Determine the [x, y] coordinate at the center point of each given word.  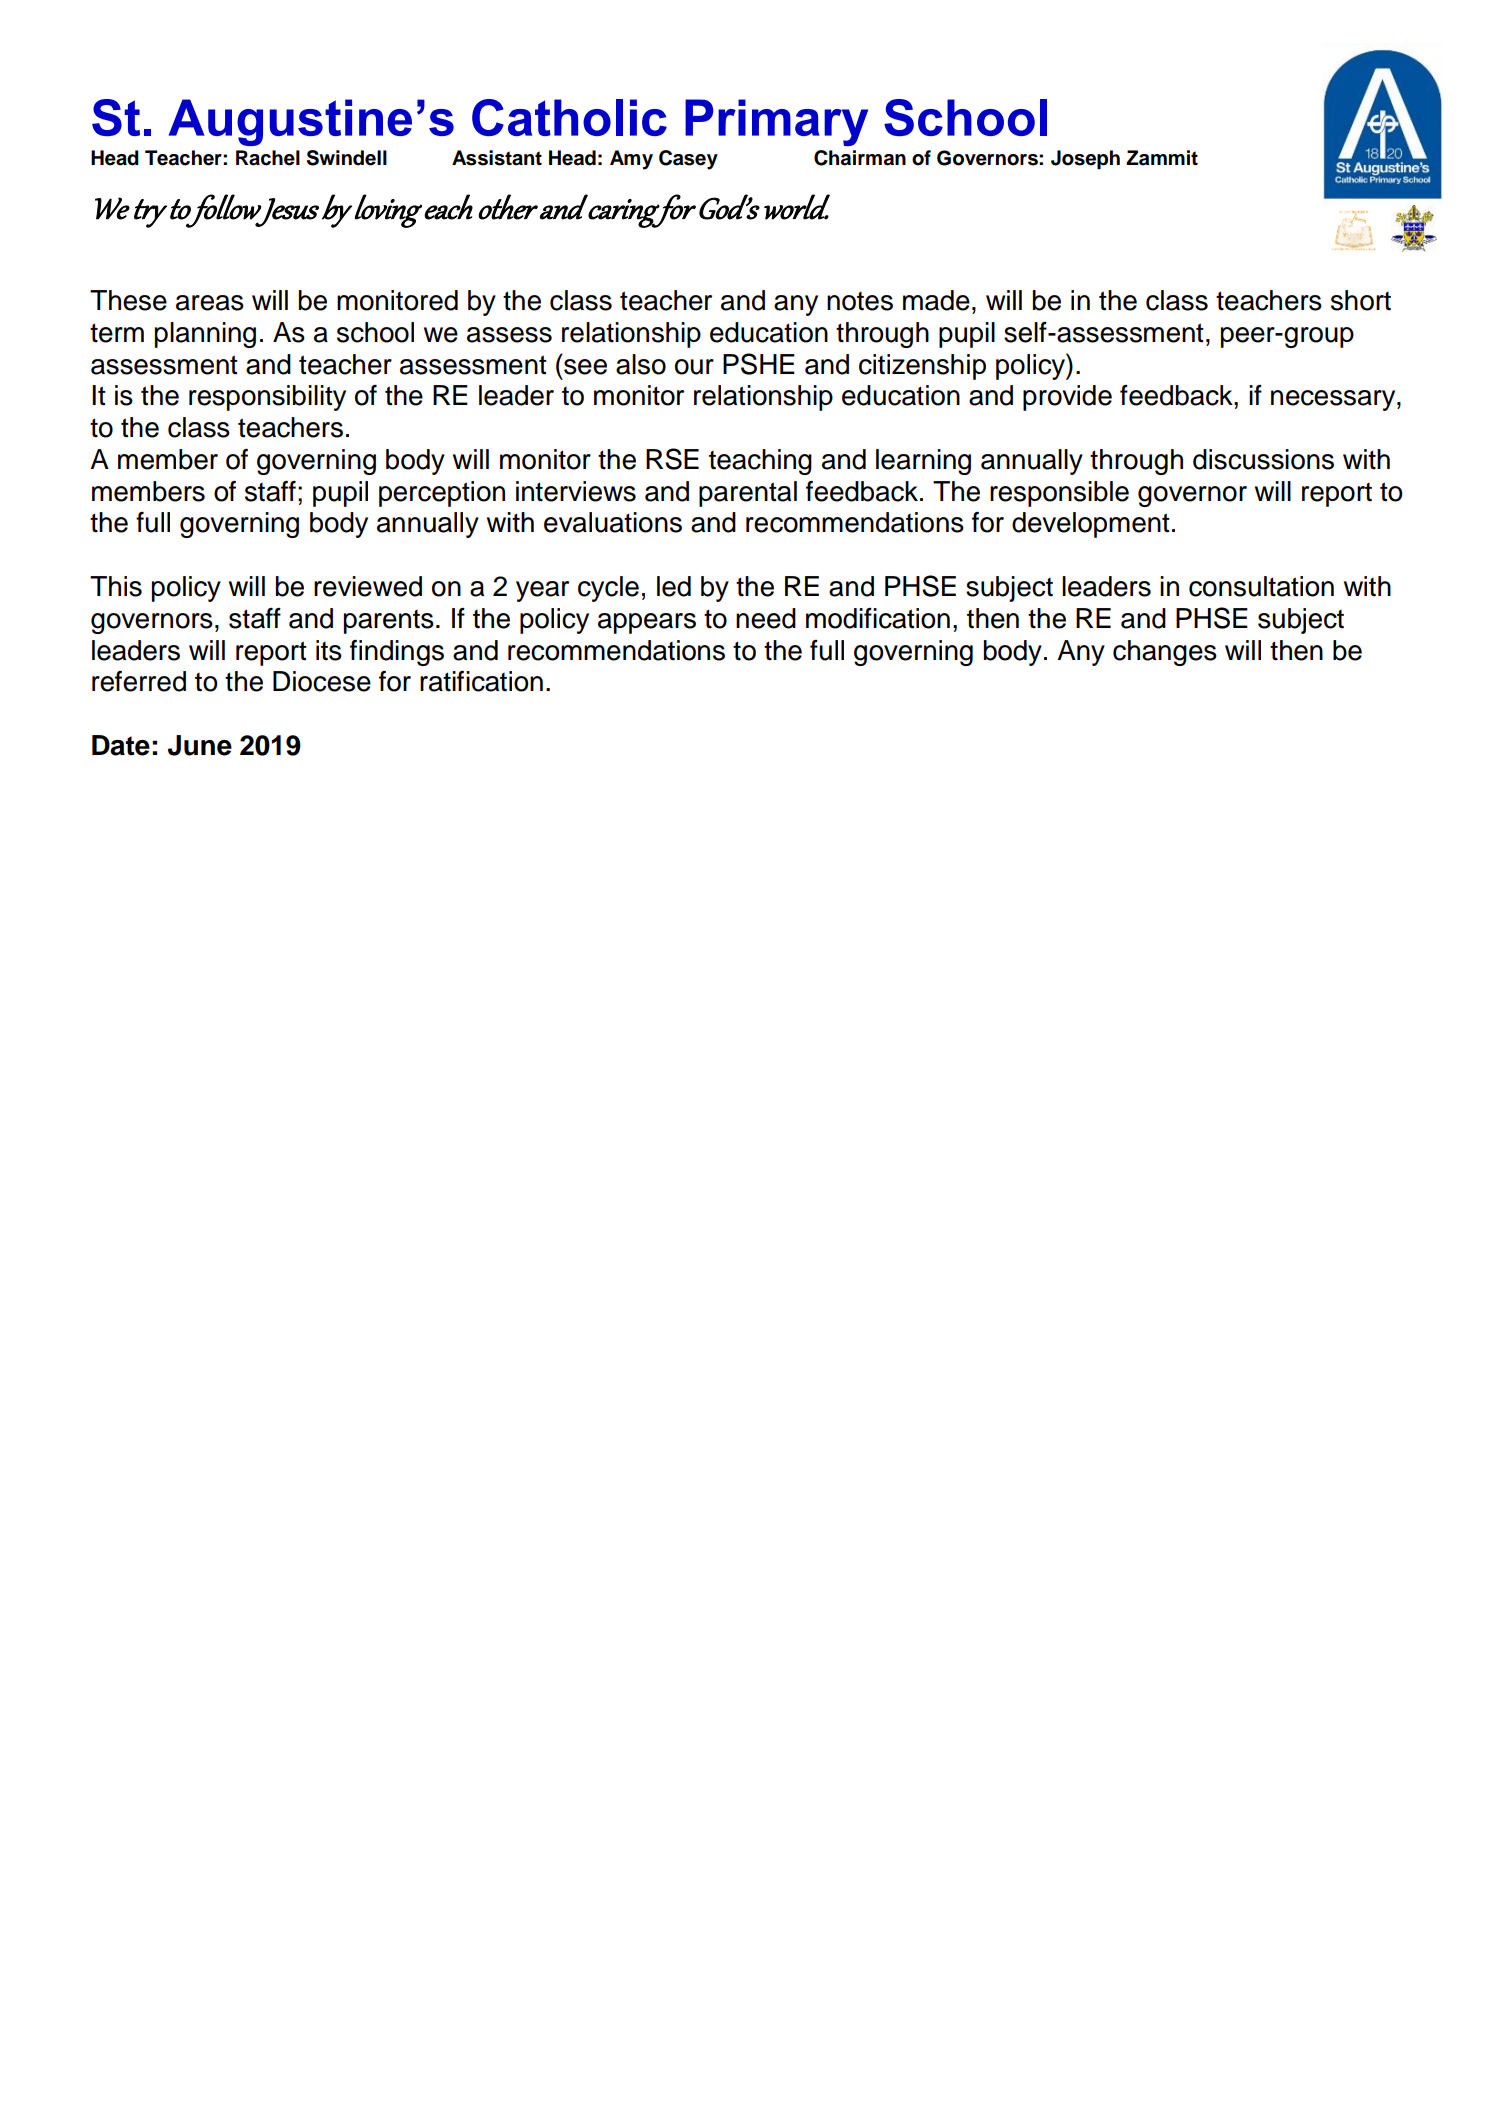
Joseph [1085, 160]
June [200, 745]
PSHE [759, 364]
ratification [481, 681]
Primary [776, 122]
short [1361, 300]
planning [205, 335]
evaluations [613, 522]
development [1091, 525]
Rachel [268, 158]
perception [442, 494]
